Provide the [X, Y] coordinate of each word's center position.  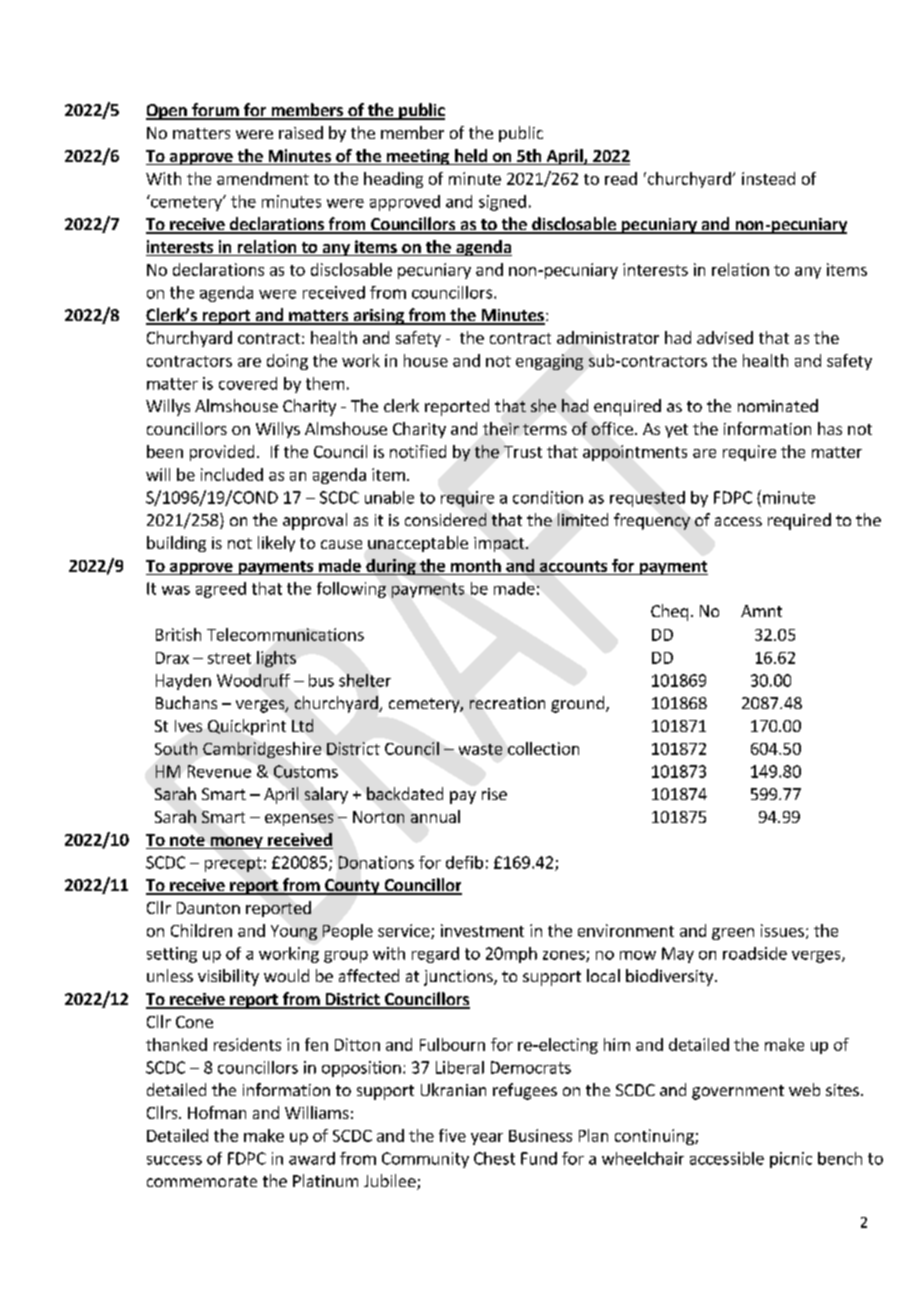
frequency [652, 521]
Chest [494, 1158]
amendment [263, 178]
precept [233, 864]
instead [768, 178]
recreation [507, 703]
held [471, 157]
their [501, 428]
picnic [791, 1160]
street [229, 658]
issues [782, 930]
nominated [778, 405]
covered [248, 383]
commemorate [202, 1181]
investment [482, 930]
